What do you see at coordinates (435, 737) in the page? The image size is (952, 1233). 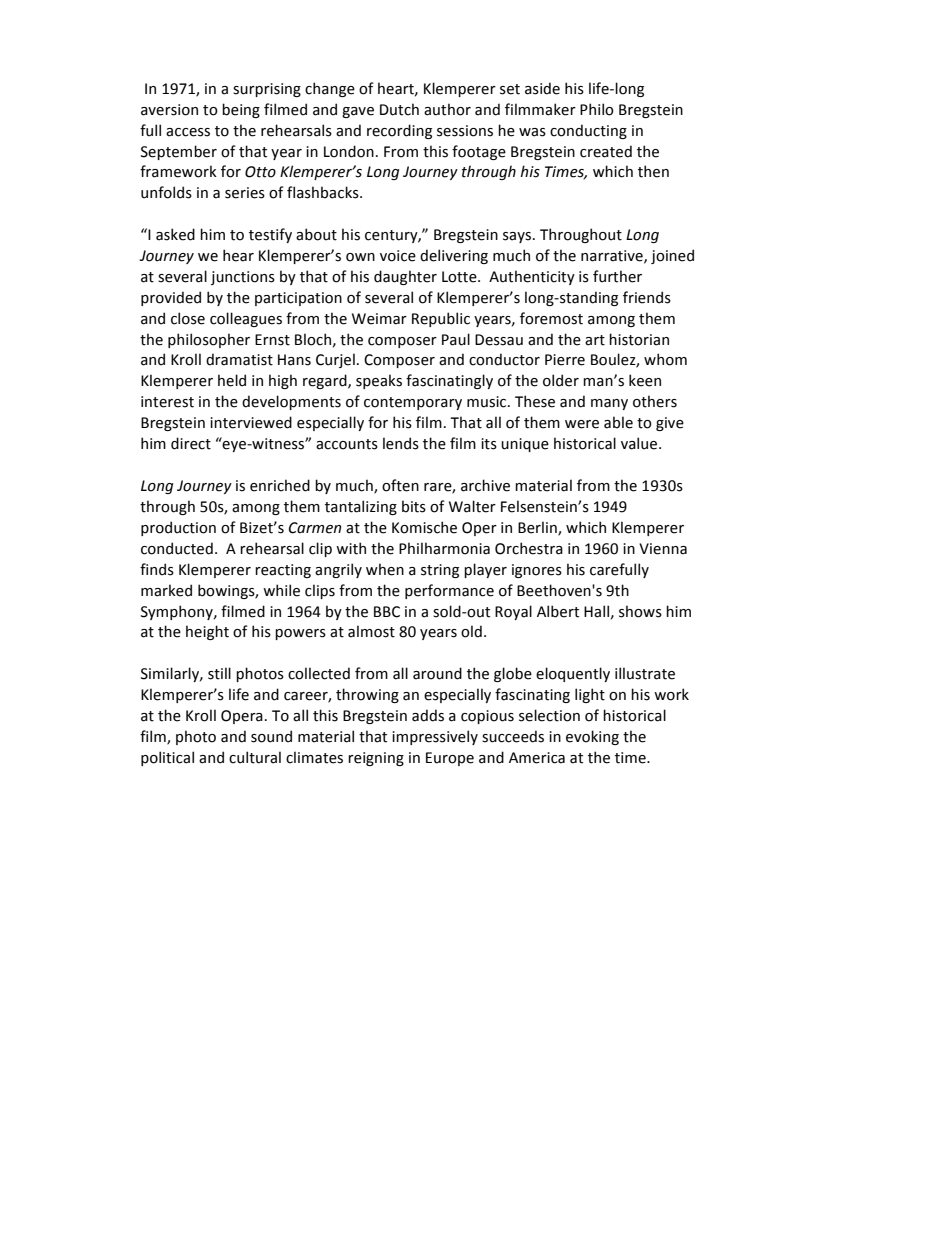 I see `impressively` at bounding box center [435, 737].
